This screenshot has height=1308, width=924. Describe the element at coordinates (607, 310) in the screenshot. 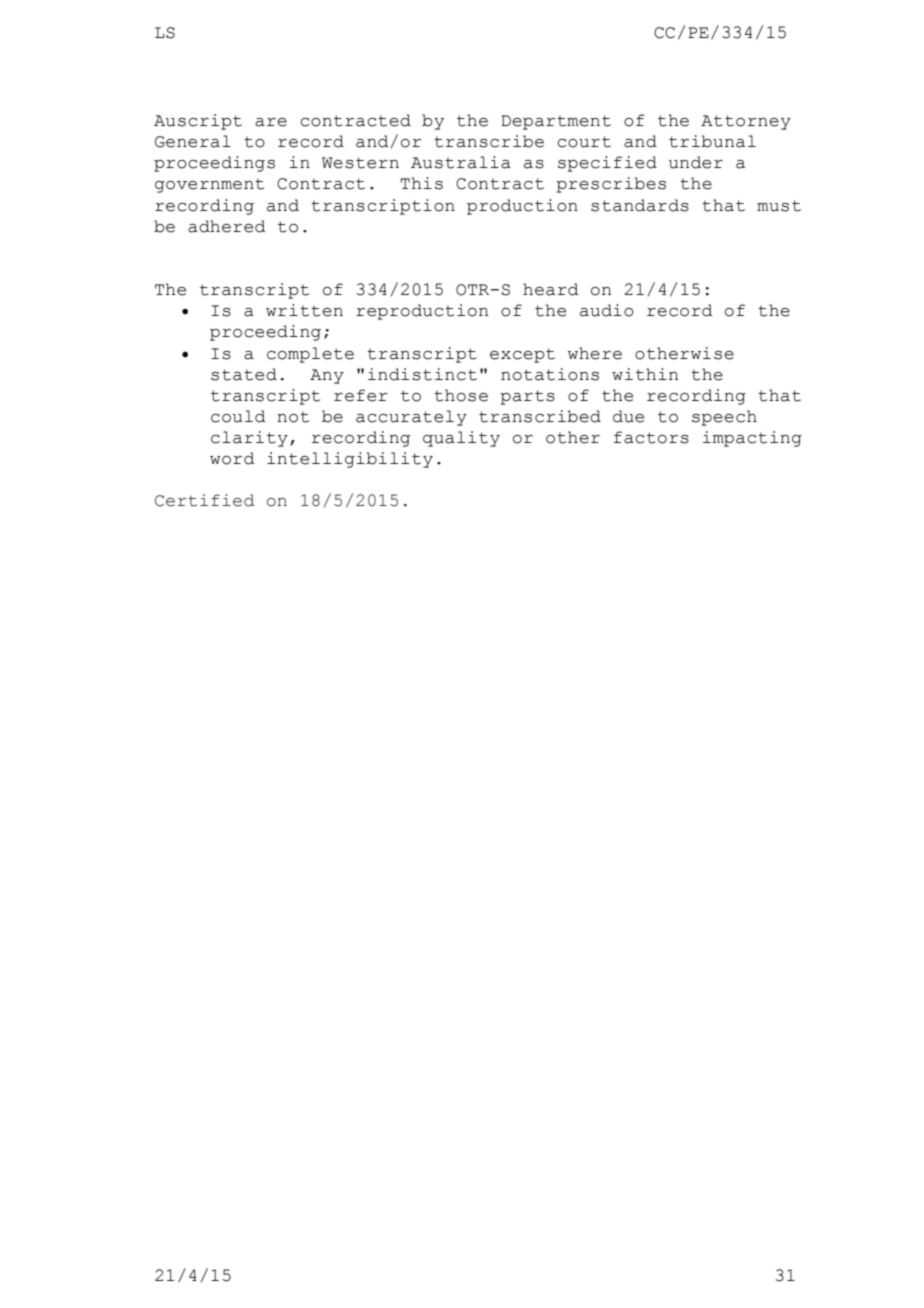

I see `audio` at that location.
